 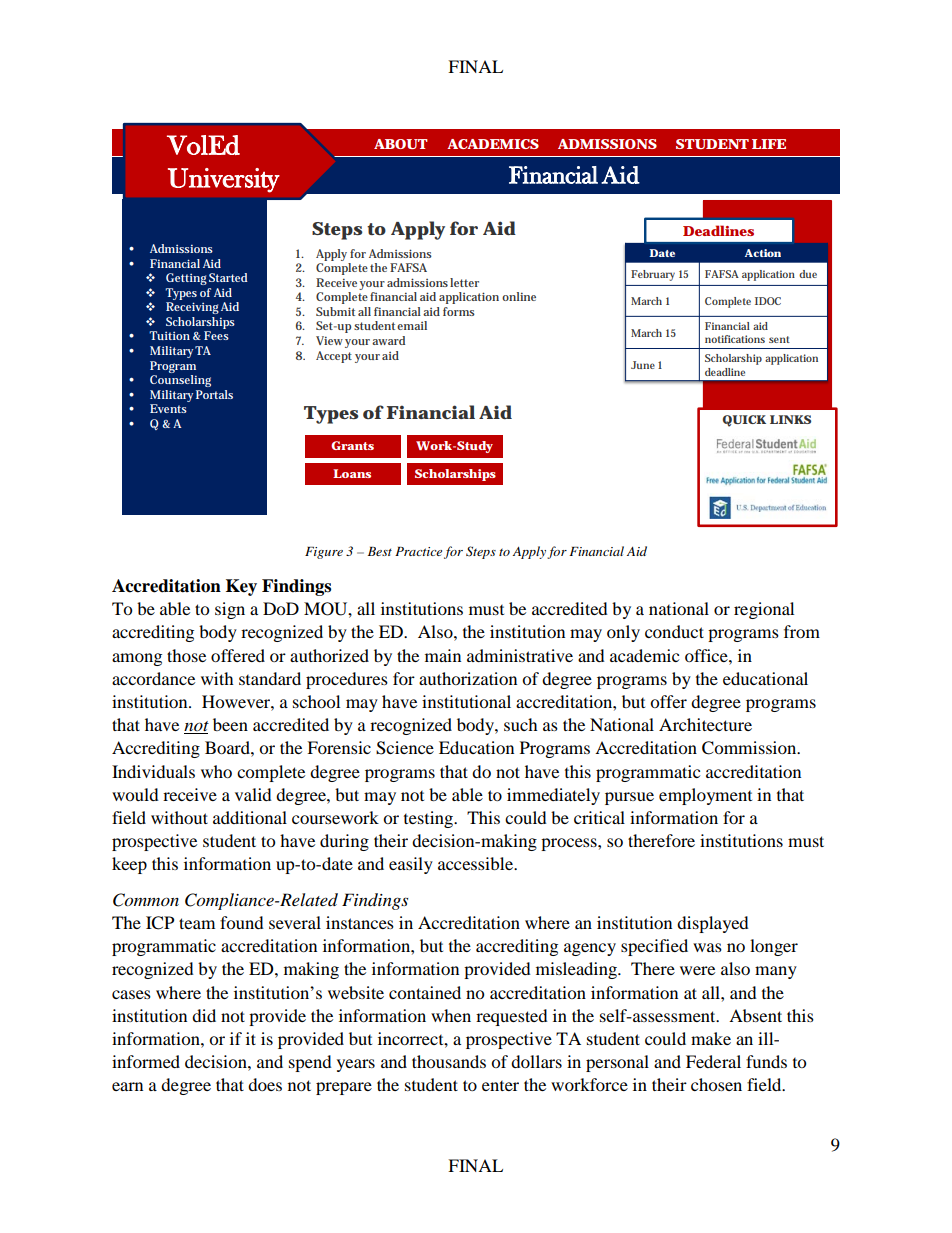 I want to click on regional, so click(x=764, y=610).
